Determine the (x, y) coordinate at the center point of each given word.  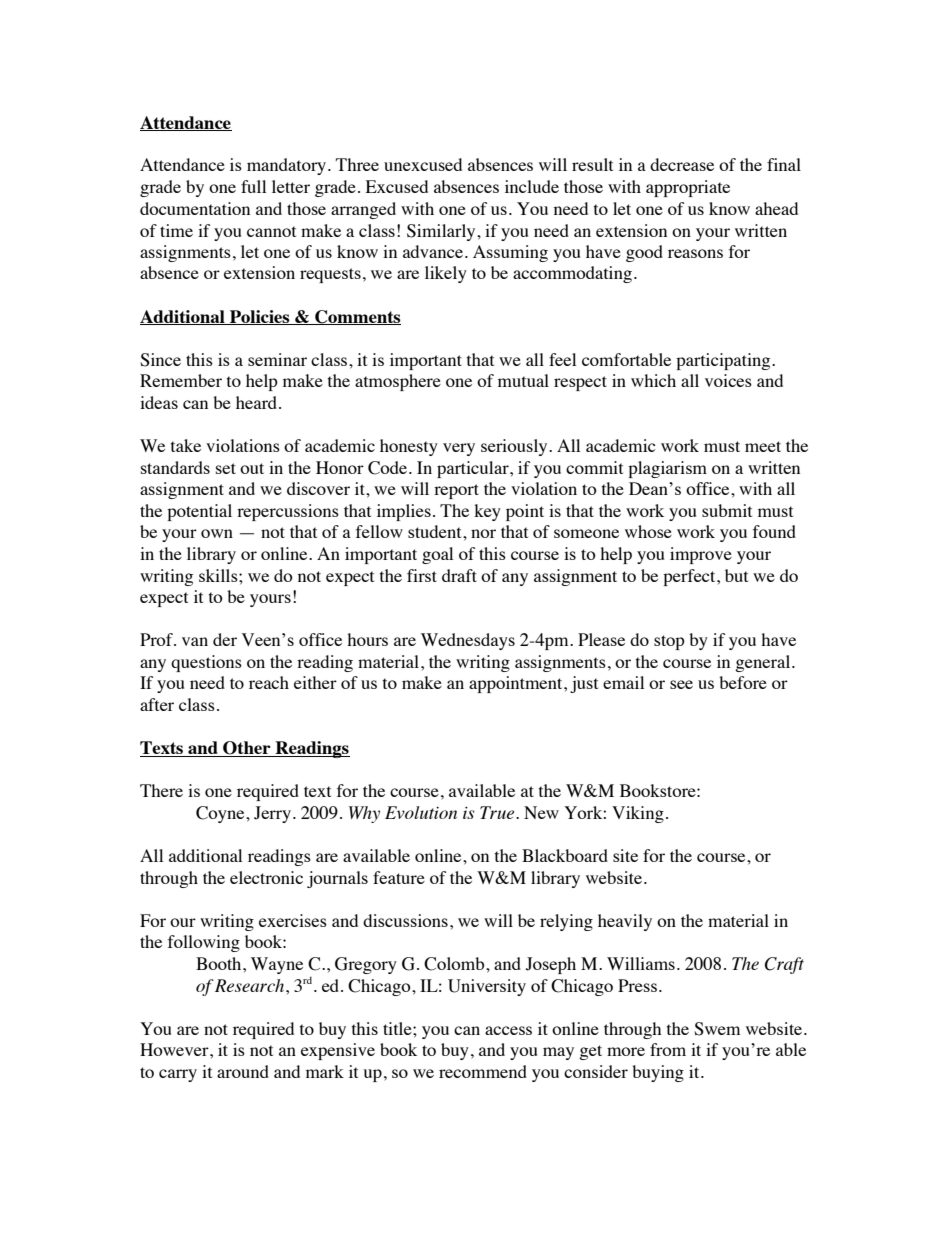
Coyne (221, 814)
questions (206, 663)
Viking (638, 814)
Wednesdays (468, 641)
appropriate (688, 188)
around (243, 1071)
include (532, 186)
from (668, 1049)
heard (258, 402)
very (459, 449)
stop (669, 642)
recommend (483, 1071)
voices (728, 380)
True (498, 812)
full (253, 186)
